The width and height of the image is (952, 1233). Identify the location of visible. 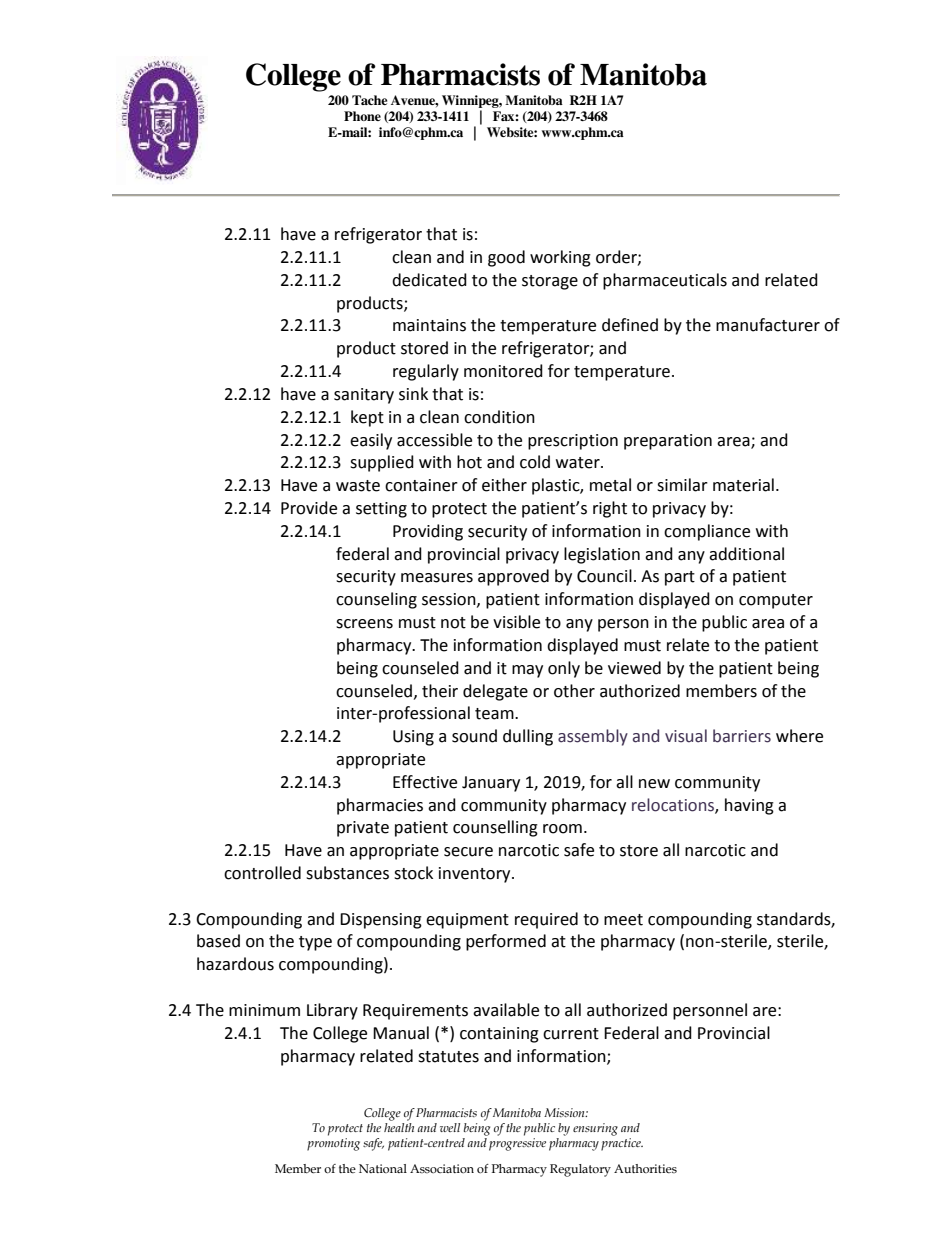
(516, 622).
